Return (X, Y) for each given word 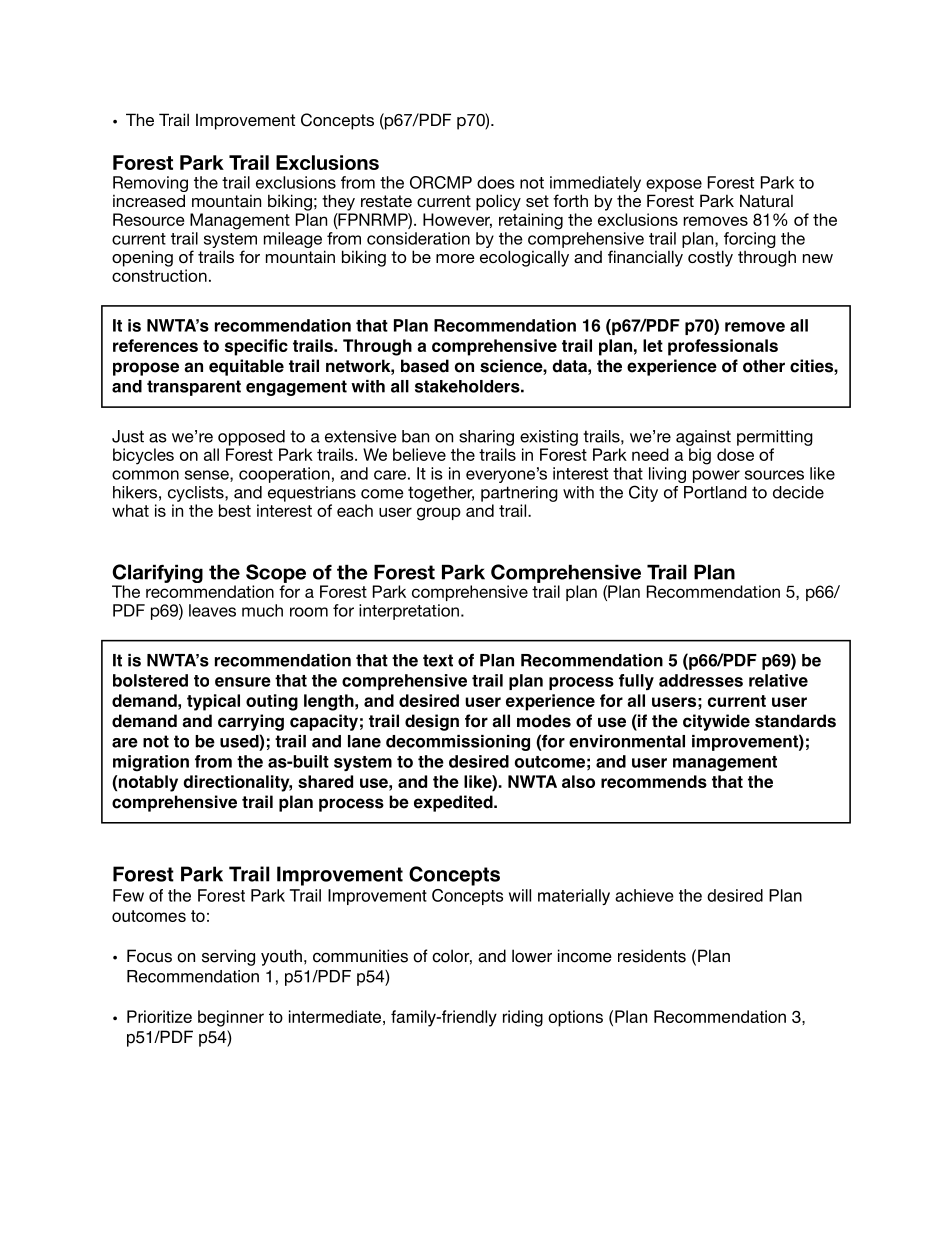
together (441, 494)
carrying (251, 722)
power (716, 476)
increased (149, 200)
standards (795, 721)
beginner (231, 1018)
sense (208, 476)
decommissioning (458, 743)
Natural (766, 200)
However (457, 220)
